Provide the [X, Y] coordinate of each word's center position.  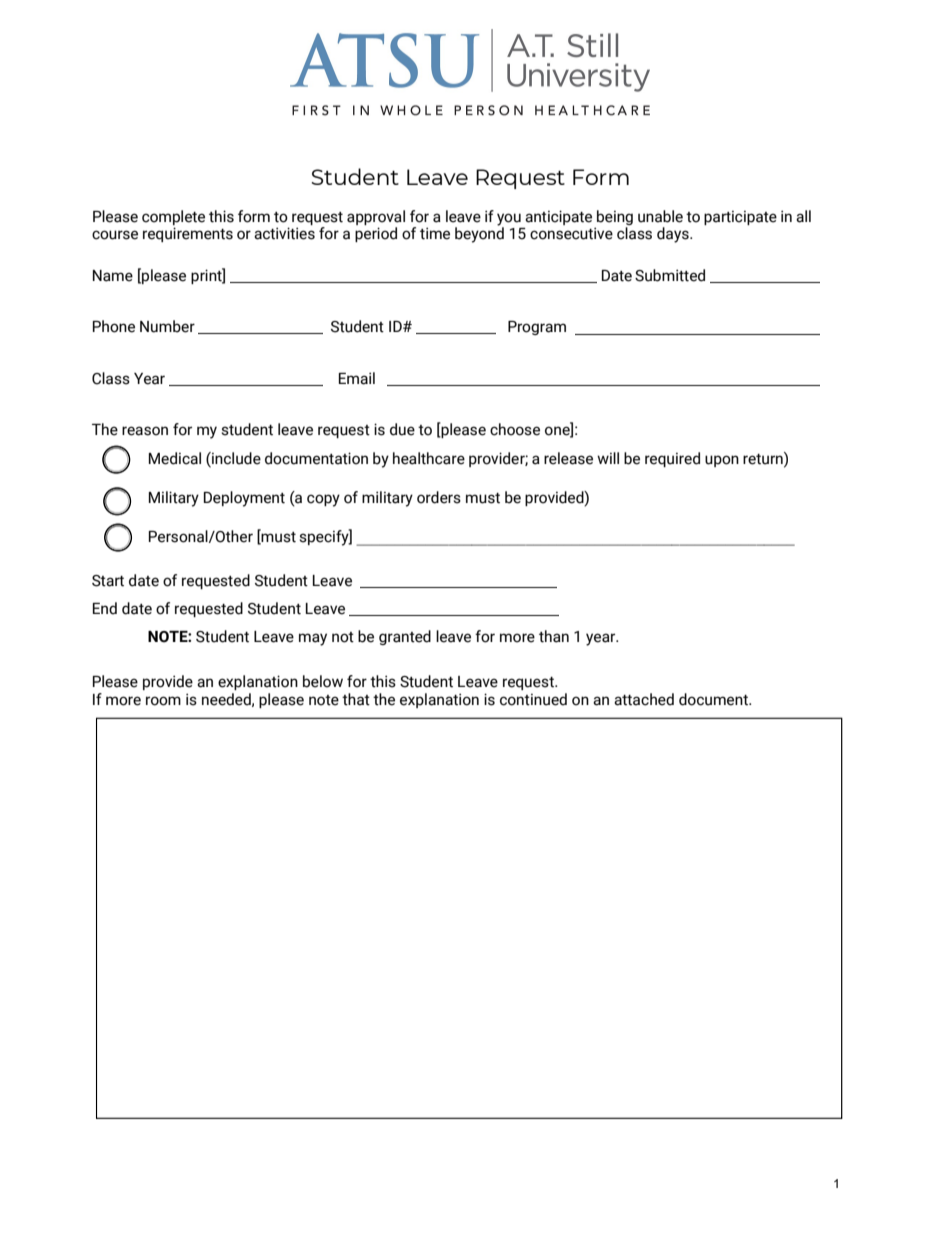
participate [740, 218]
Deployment [244, 499]
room [163, 701]
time [435, 233]
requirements [188, 234]
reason [145, 431]
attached [644, 699]
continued [533, 699]
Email [357, 378]
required [672, 459]
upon [722, 461]
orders [439, 497]
